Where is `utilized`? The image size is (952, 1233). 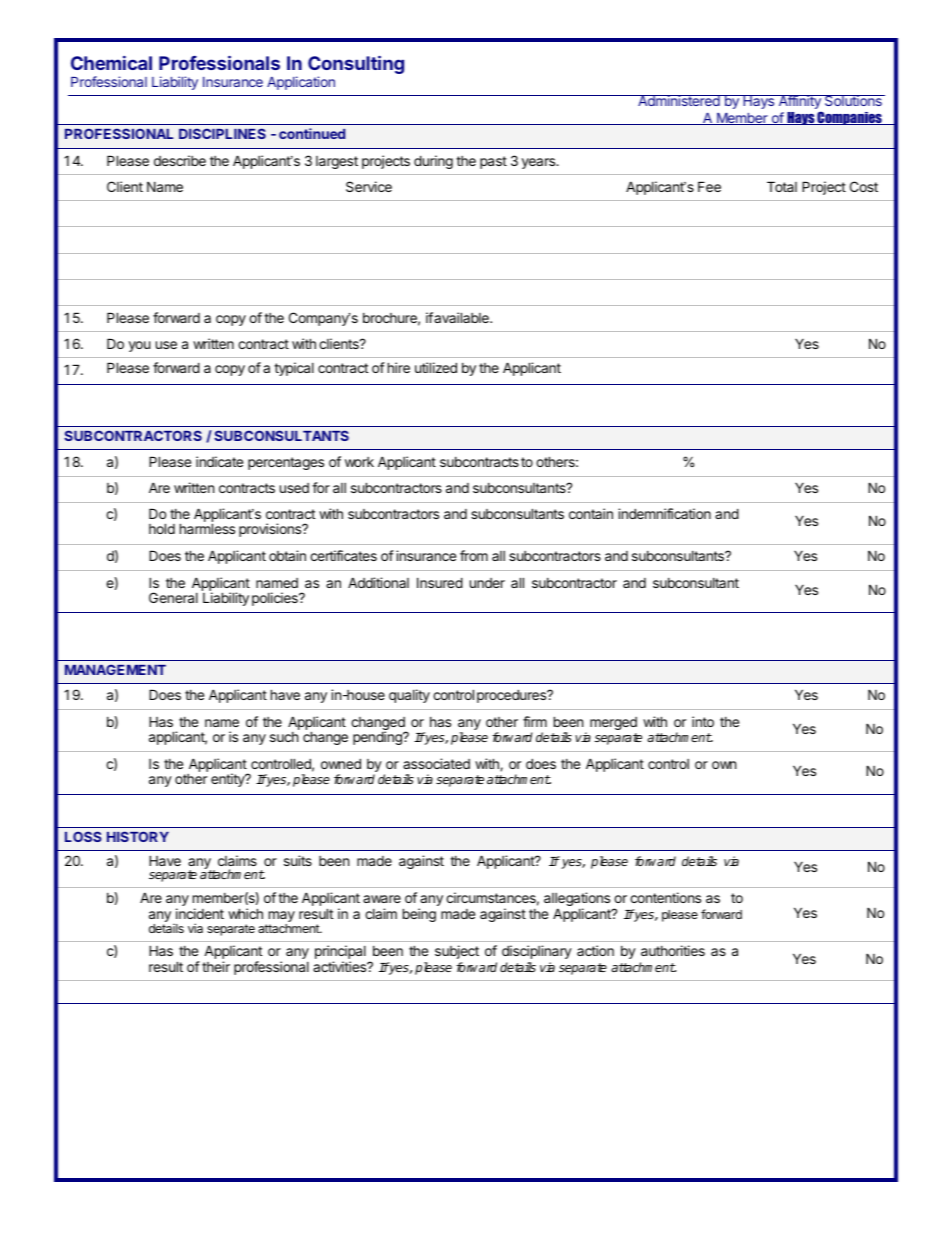 utilized is located at coordinates (436, 367).
